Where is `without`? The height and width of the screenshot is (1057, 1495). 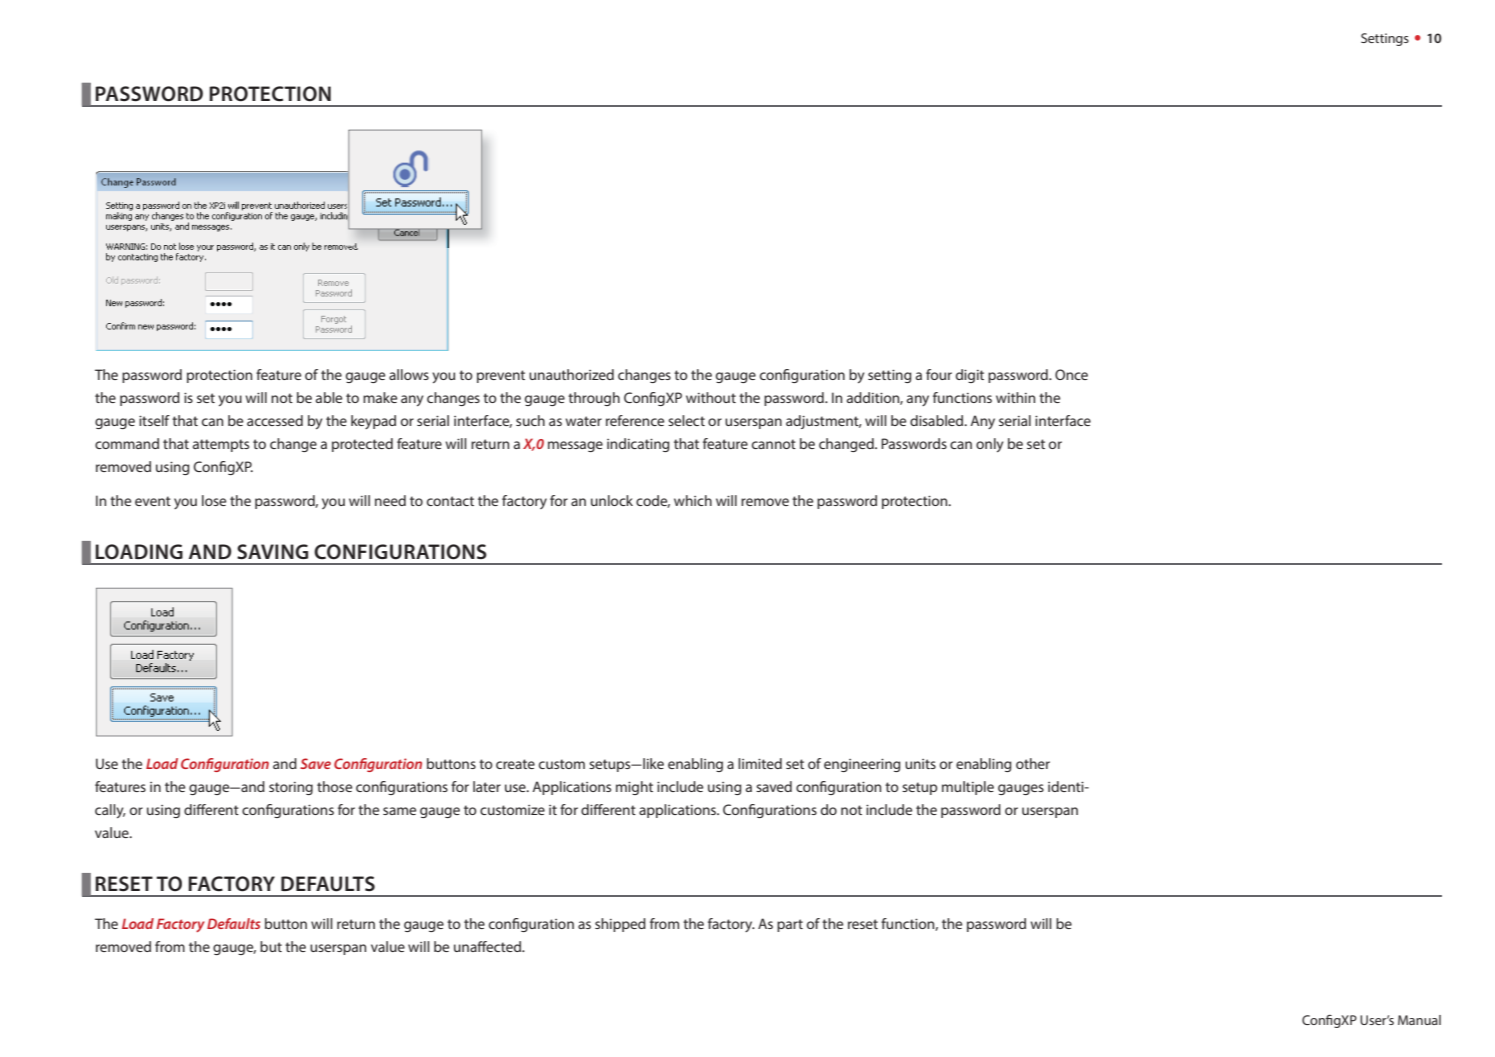 without is located at coordinates (711, 397).
